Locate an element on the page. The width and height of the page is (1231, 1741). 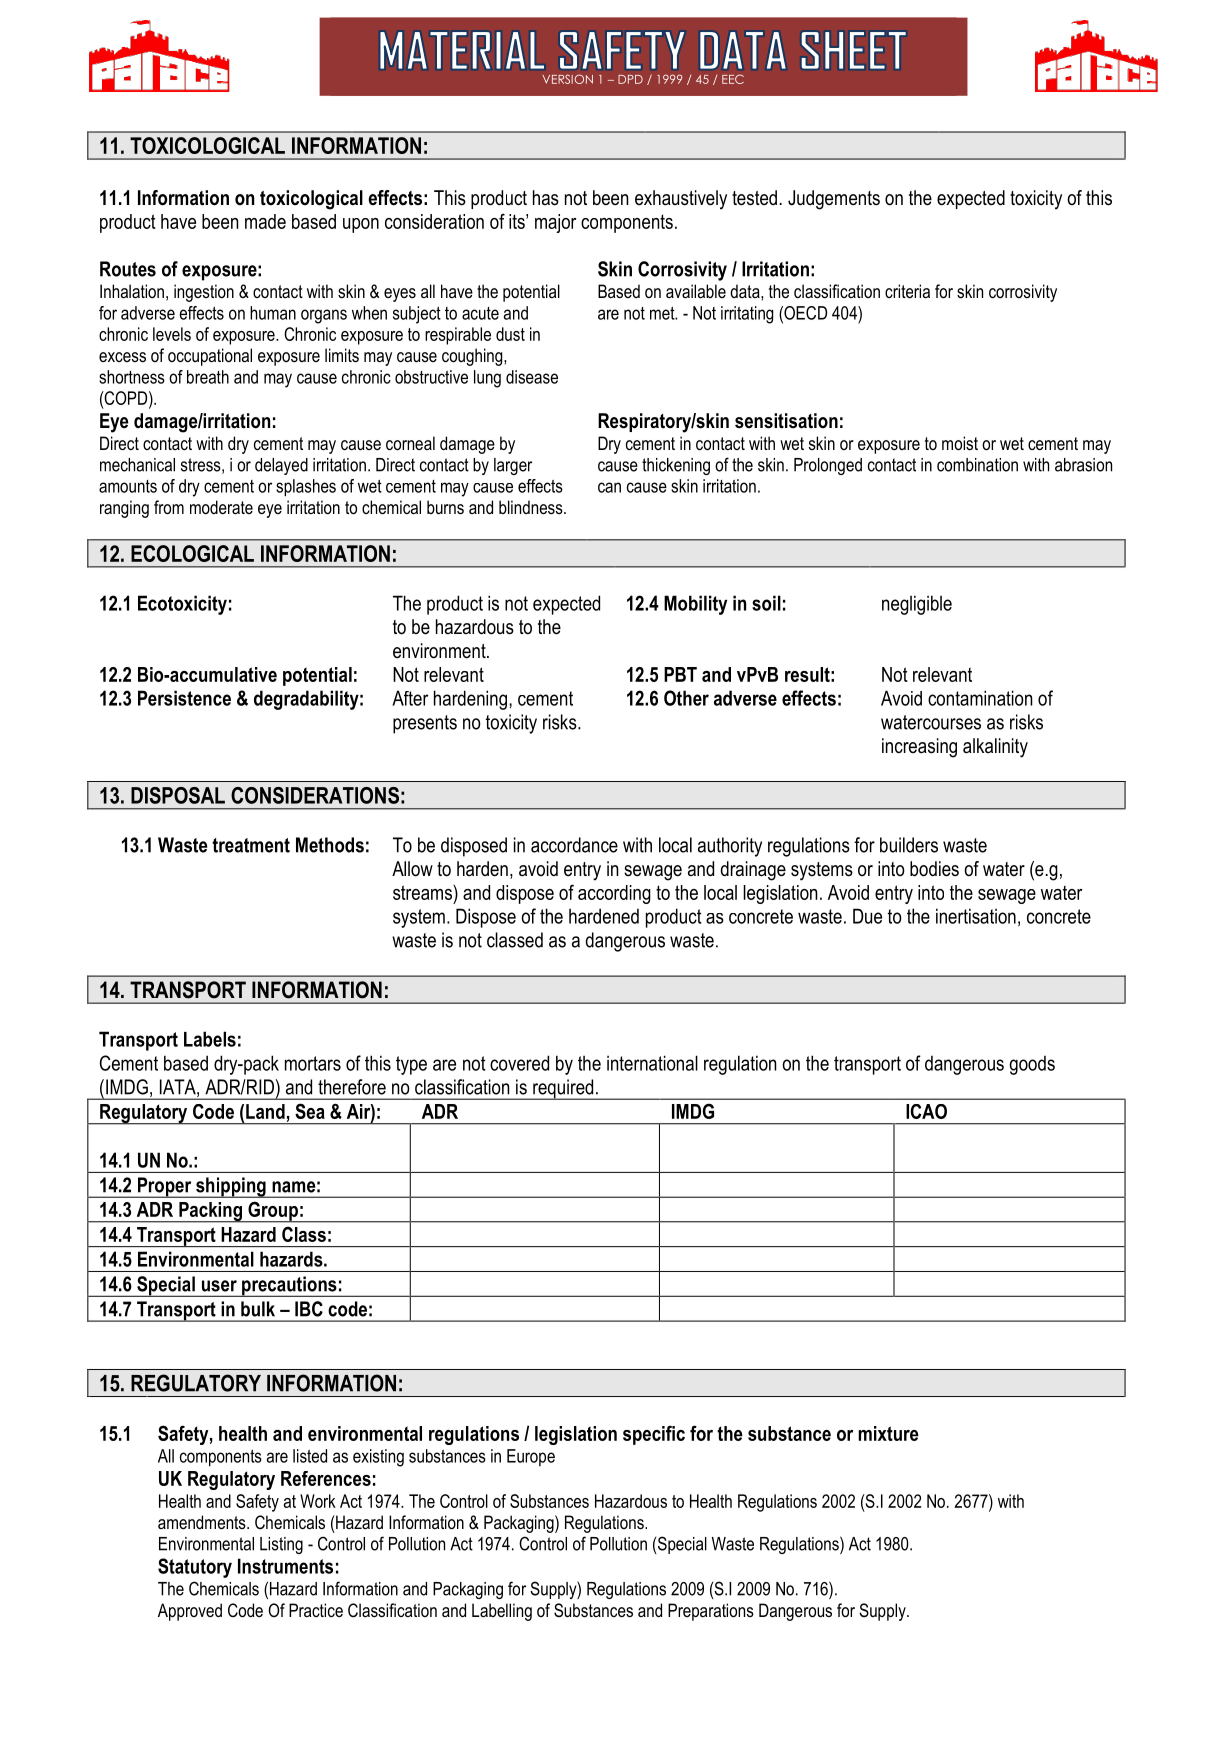
negligible is located at coordinates (917, 605).
